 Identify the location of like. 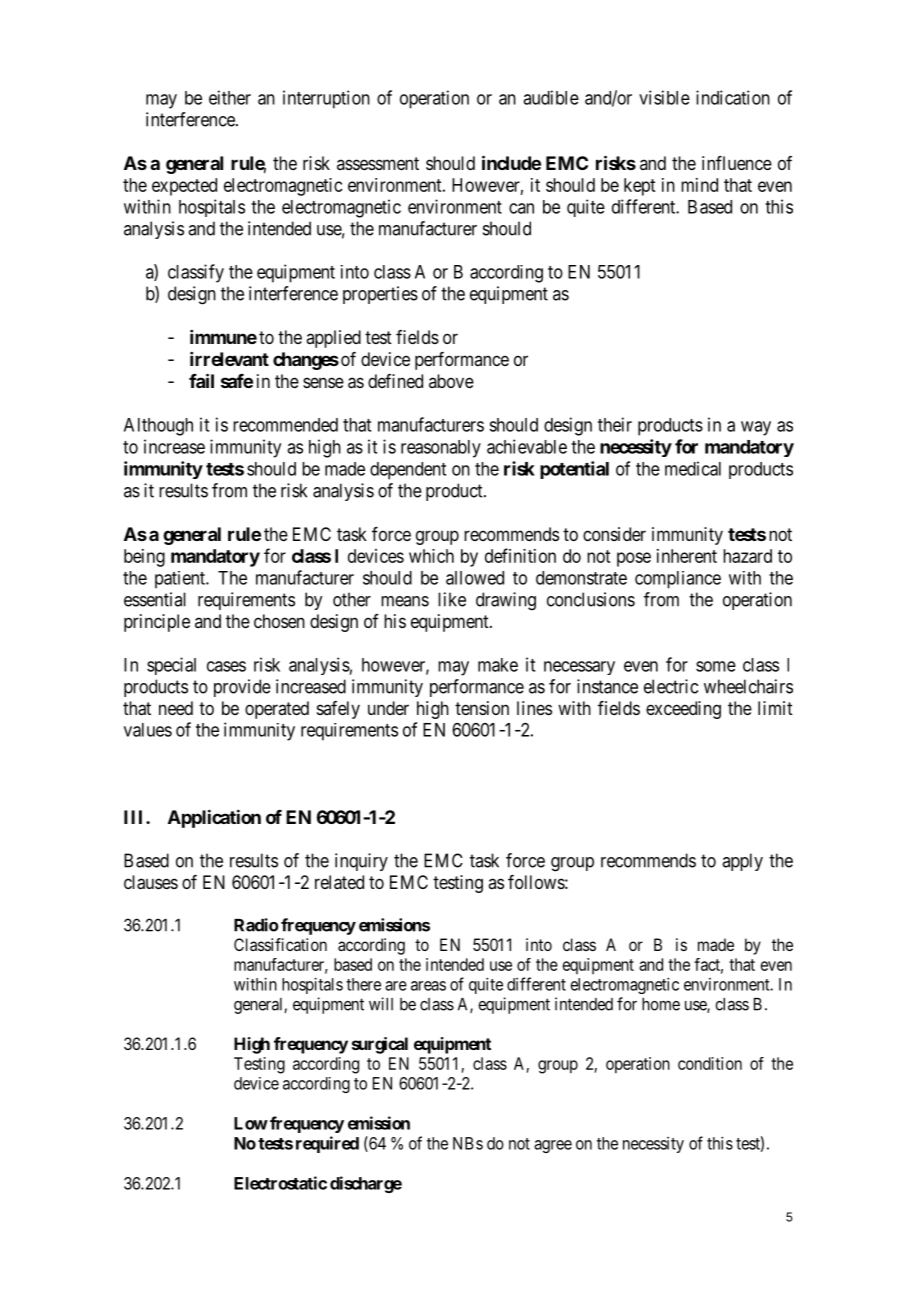
(452, 599).
